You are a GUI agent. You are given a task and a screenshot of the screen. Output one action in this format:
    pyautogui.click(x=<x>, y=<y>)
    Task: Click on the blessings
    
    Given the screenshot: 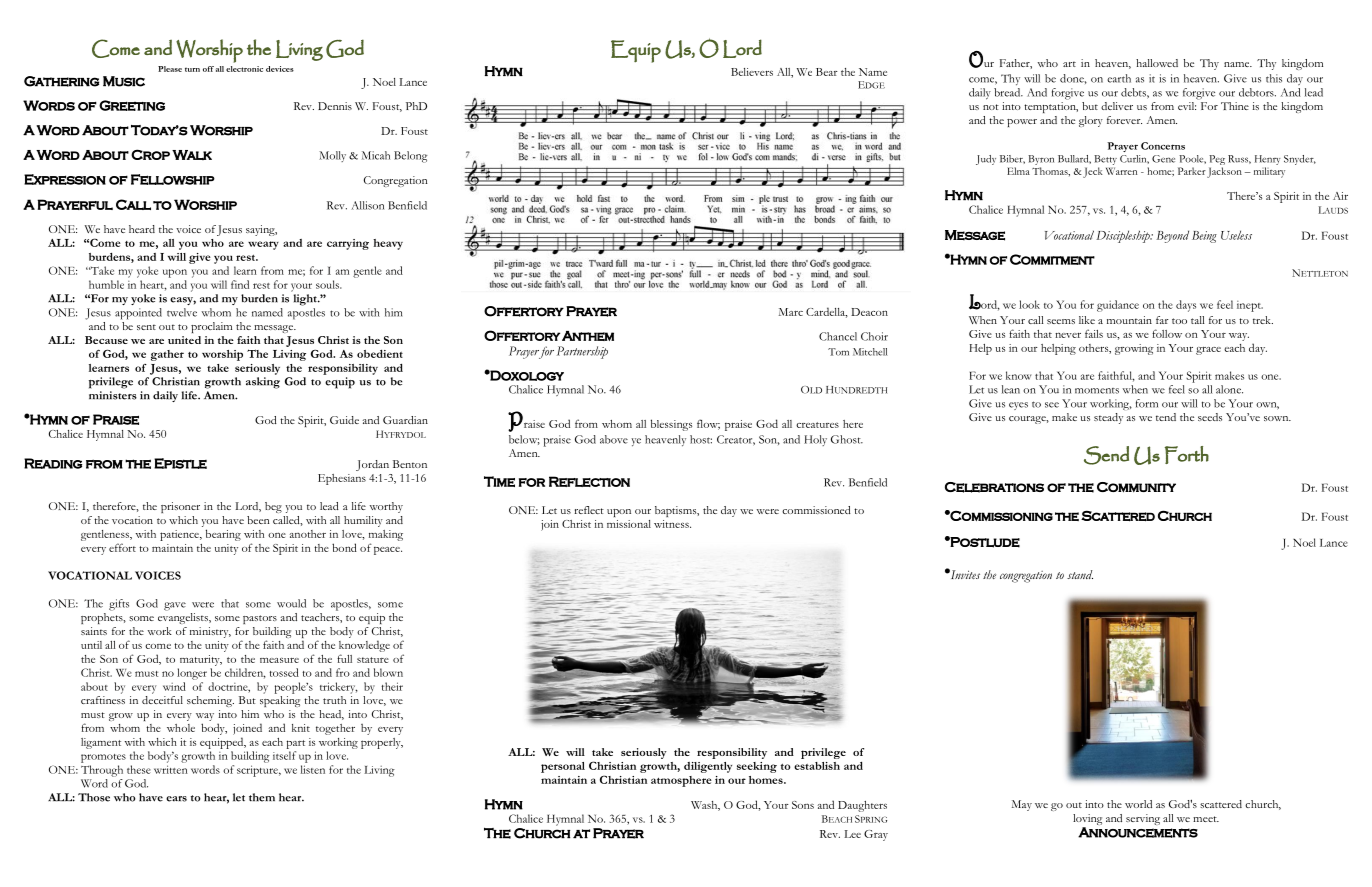 What is the action you would take?
    pyautogui.click(x=671, y=425)
